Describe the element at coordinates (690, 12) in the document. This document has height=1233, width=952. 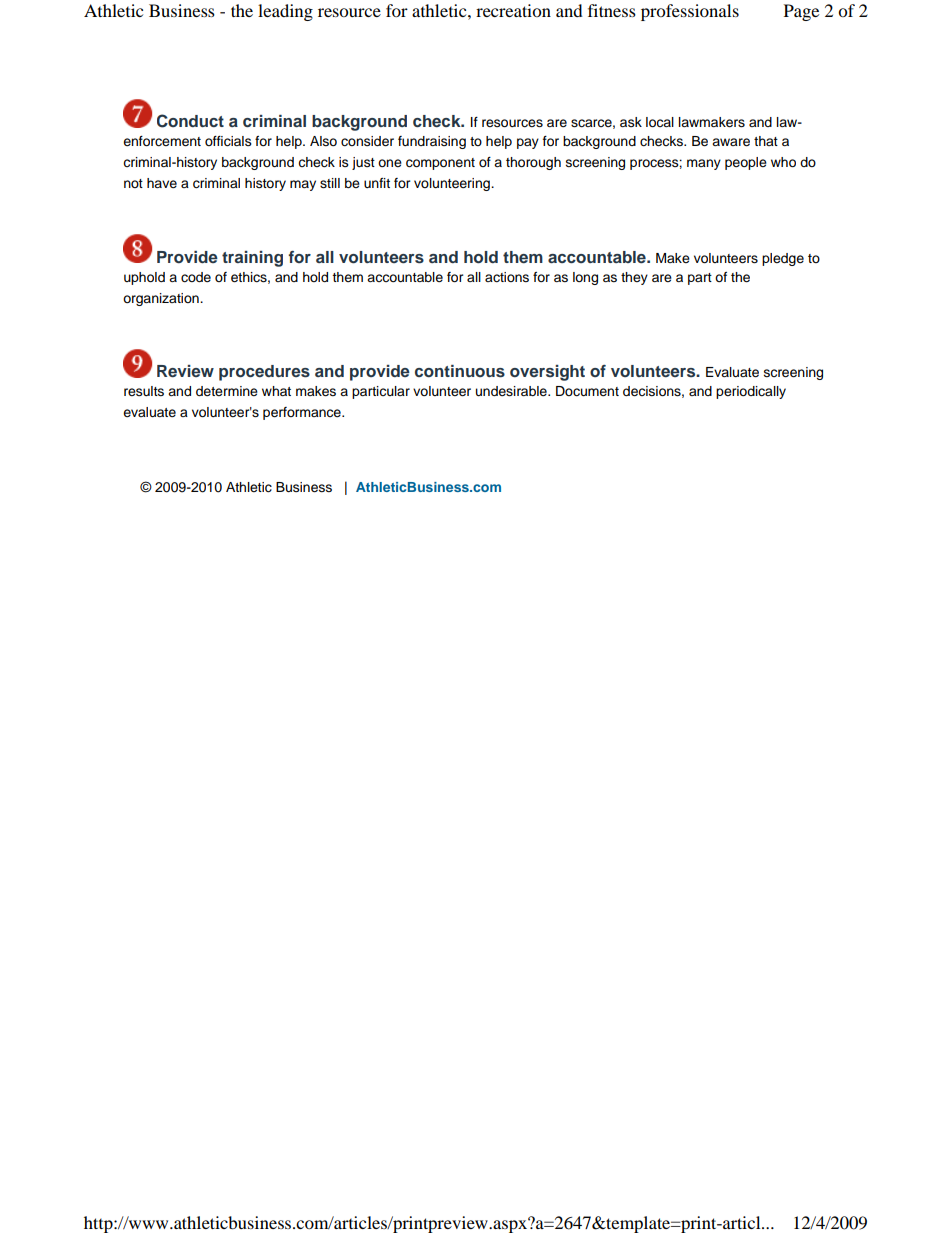
I see `professionals` at that location.
